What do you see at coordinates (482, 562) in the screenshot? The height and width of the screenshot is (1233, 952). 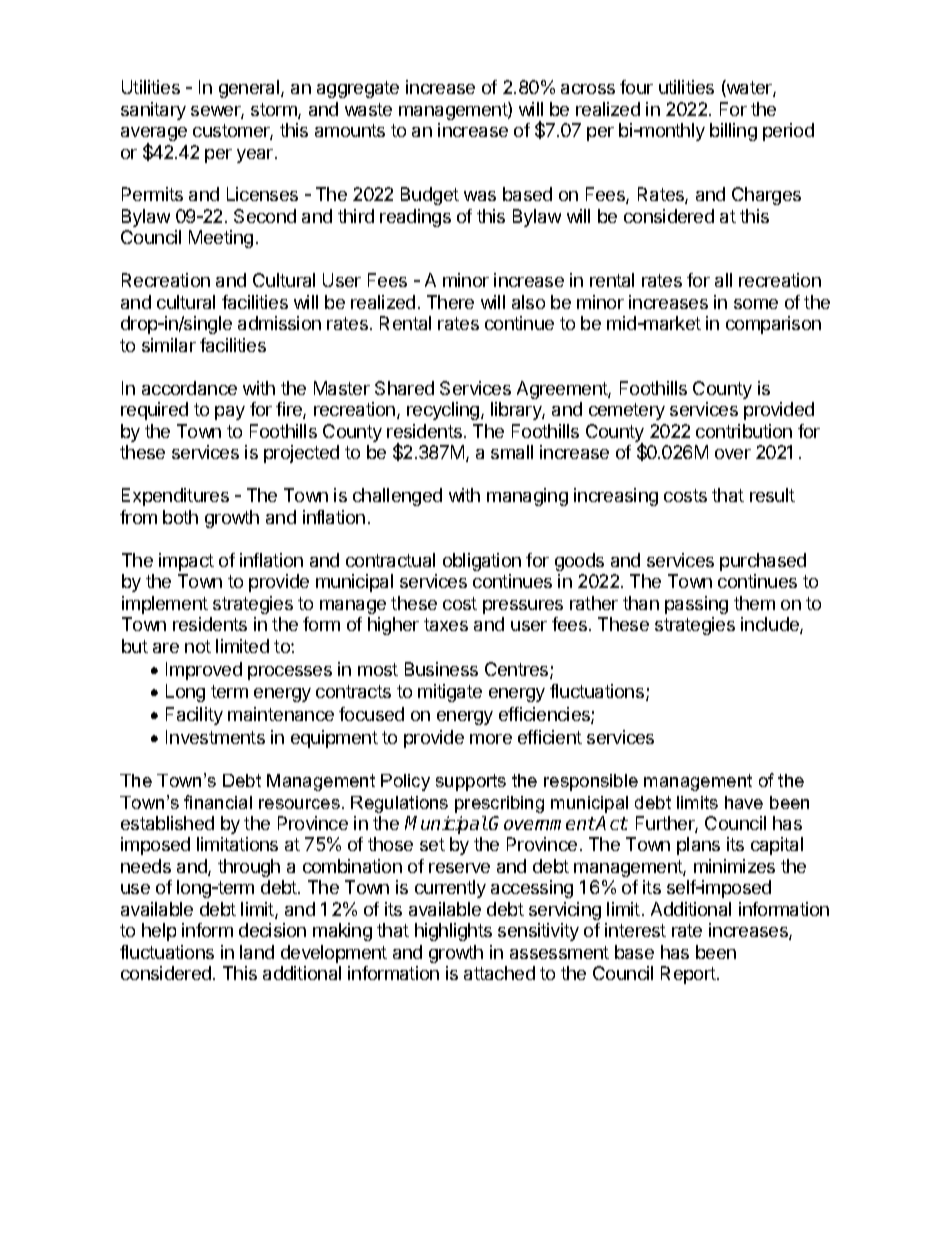 I see `obligation` at bounding box center [482, 562].
